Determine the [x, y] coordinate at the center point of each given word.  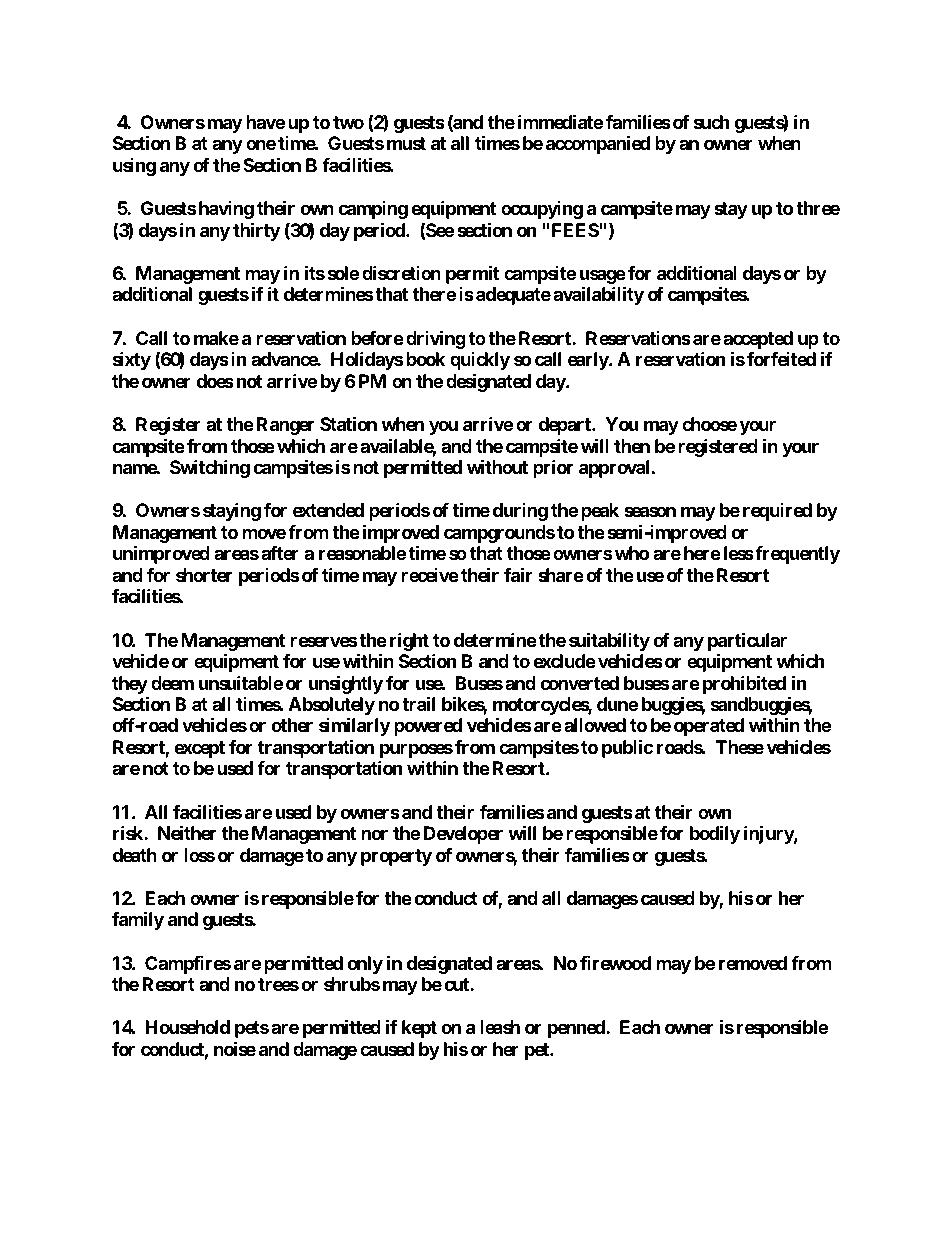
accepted [758, 341]
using [134, 167]
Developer [463, 835]
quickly [480, 361]
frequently [797, 555]
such [712, 122]
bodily [715, 834]
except [199, 749]
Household [187, 1027]
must [406, 143]
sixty [132, 360]
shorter [204, 575]
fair [518, 574]
